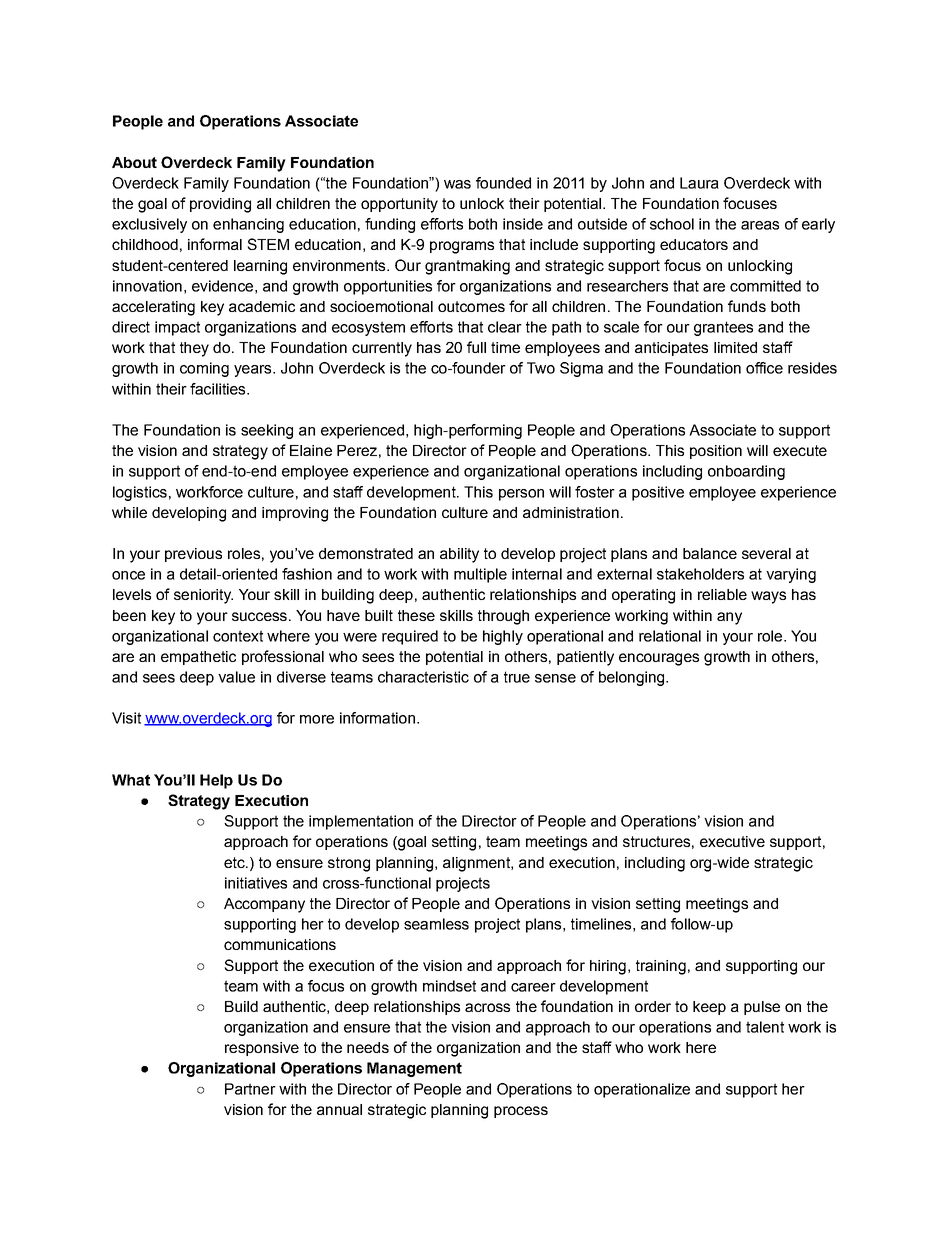  Describe the element at coordinates (250, 1089) in the document. I see `Partner` at that location.
